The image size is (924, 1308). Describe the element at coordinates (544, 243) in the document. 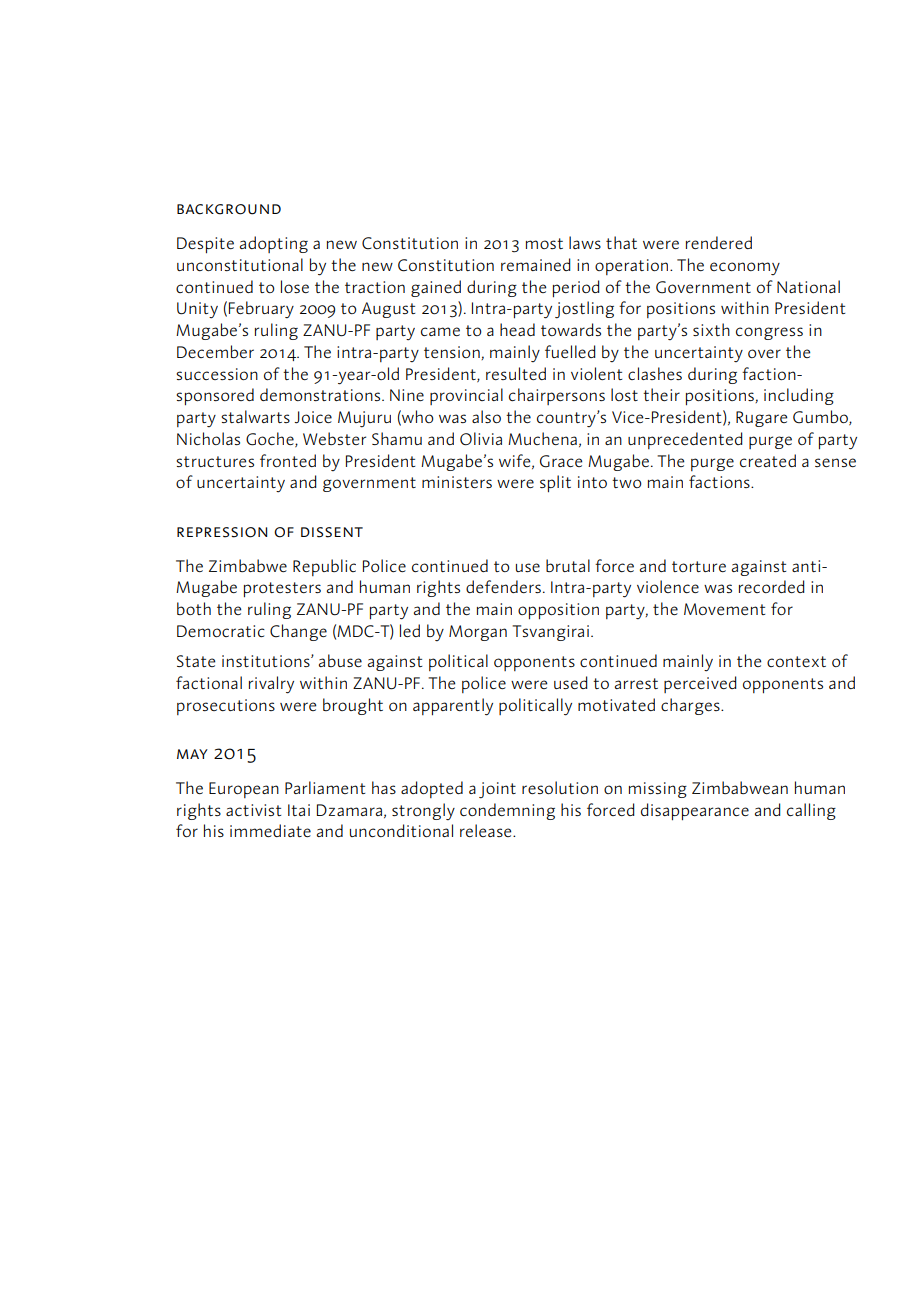

I see `most` at that location.
